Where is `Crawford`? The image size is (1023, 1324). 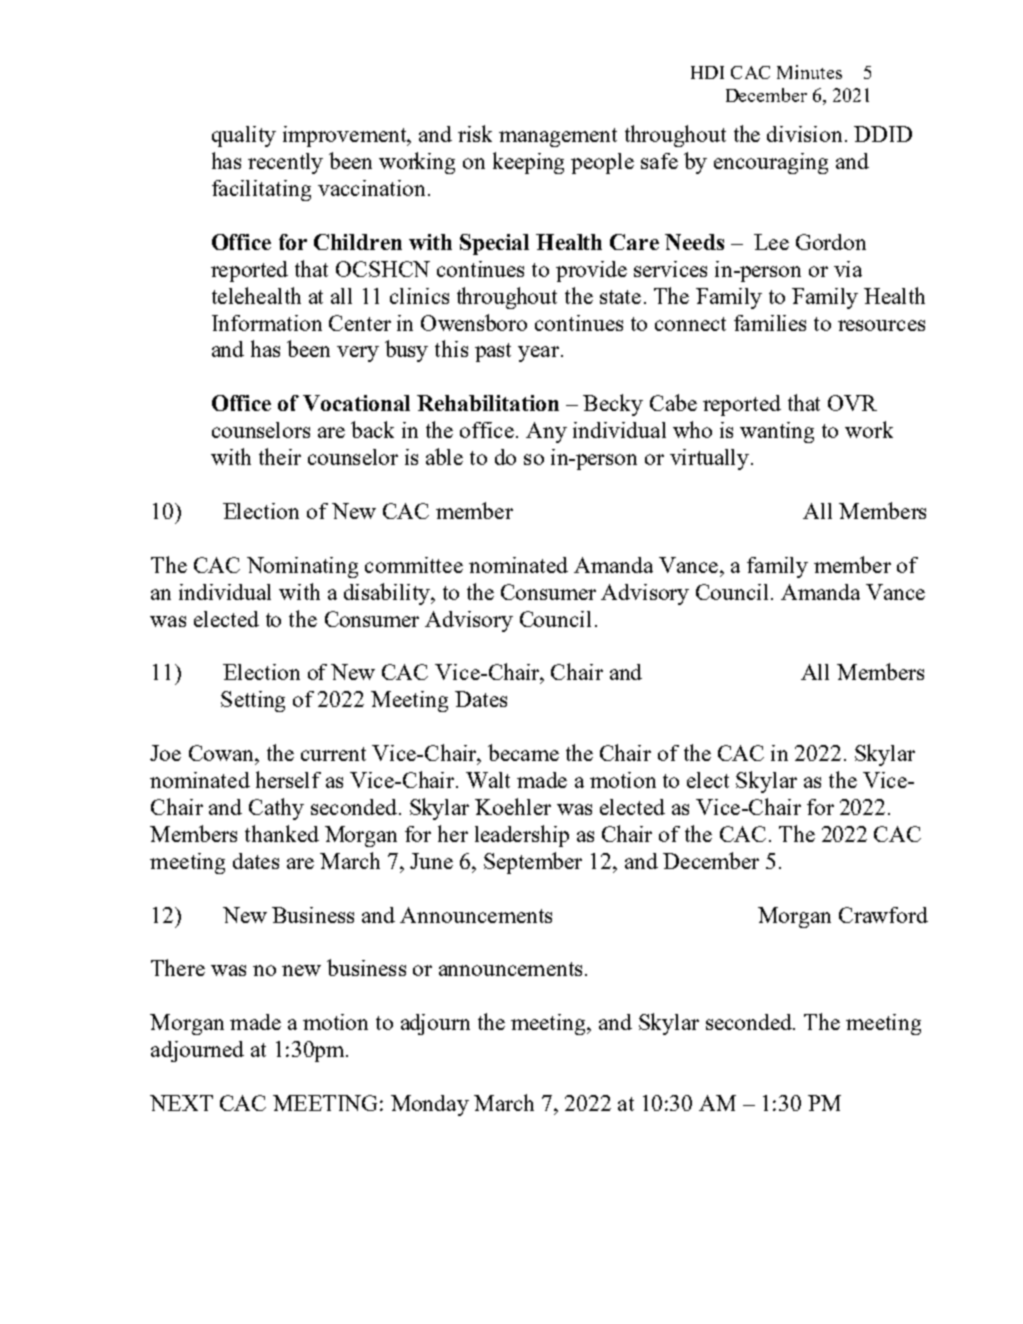 Crawford is located at coordinates (883, 915).
